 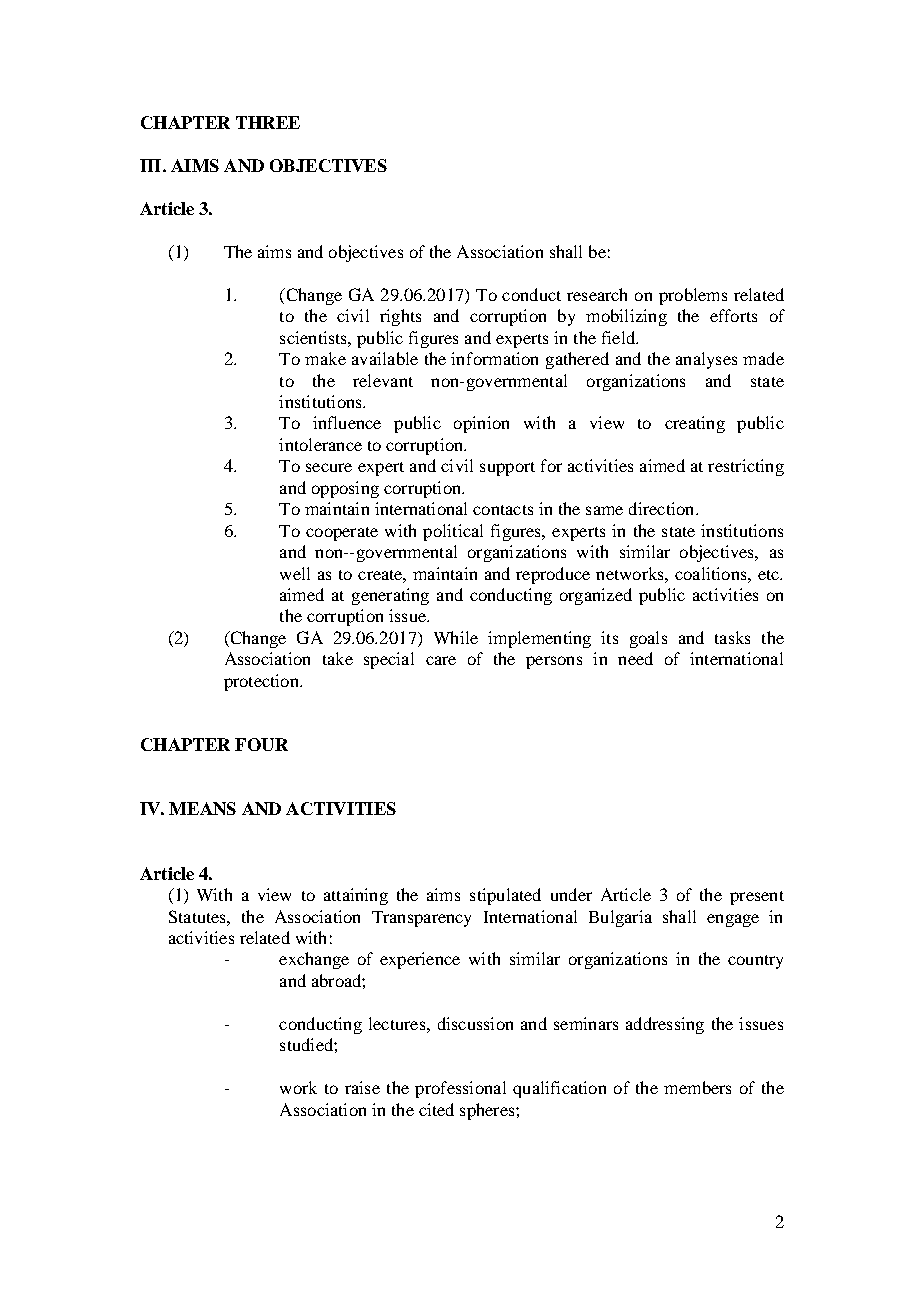 What do you see at coordinates (693, 296) in the image?
I see `problems` at bounding box center [693, 296].
